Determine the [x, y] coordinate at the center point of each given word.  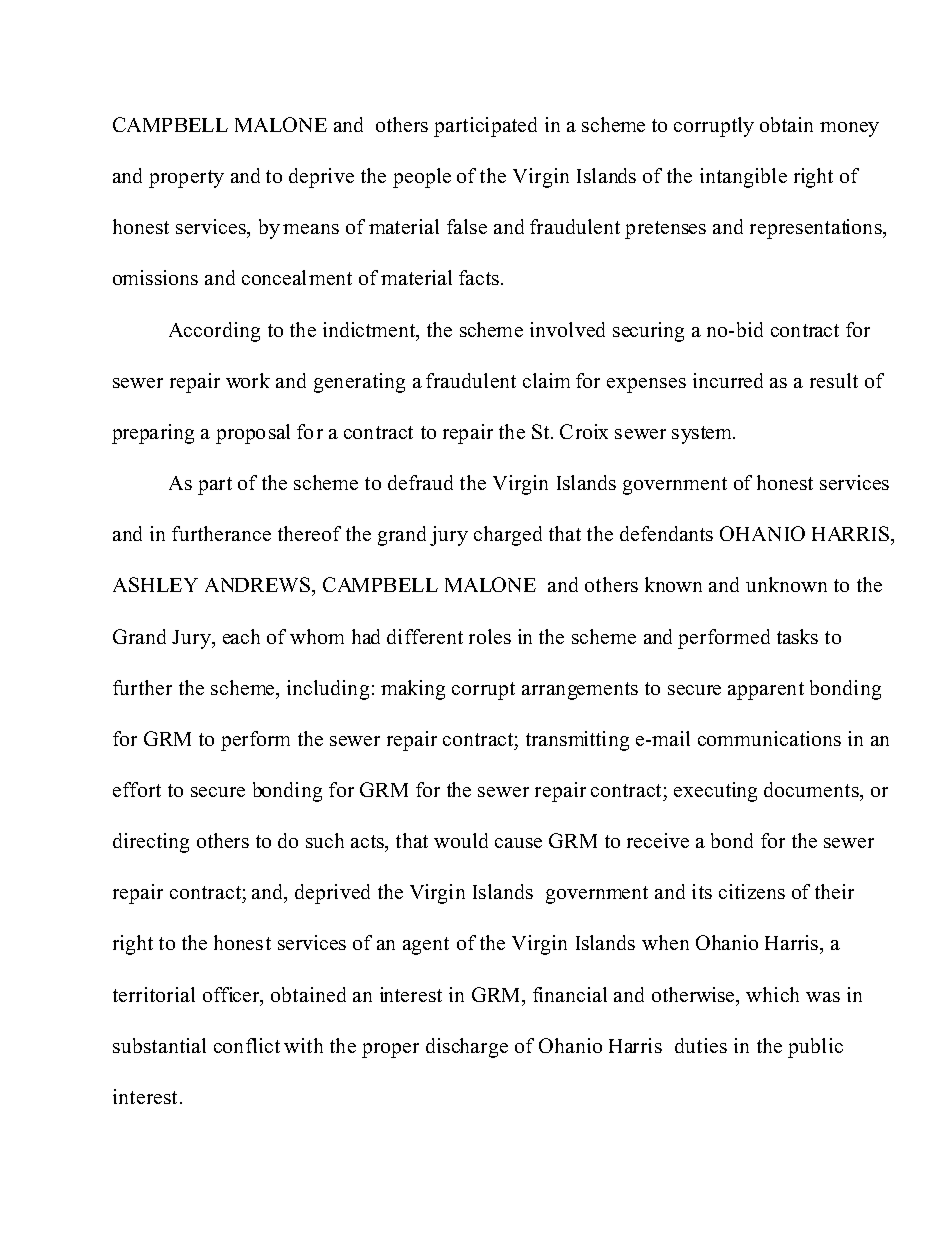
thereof [309, 533]
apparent [766, 691]
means [311, 229]
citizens [752, 891]
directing [151, 843]
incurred [728, 380]
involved [567, 329]
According [214, 332]
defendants [666, 533]
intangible [743, 178]
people [422, 178]
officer [232, 996]
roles [490, 636]
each [241, 636]
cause [518, 843]
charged [508, 536]
